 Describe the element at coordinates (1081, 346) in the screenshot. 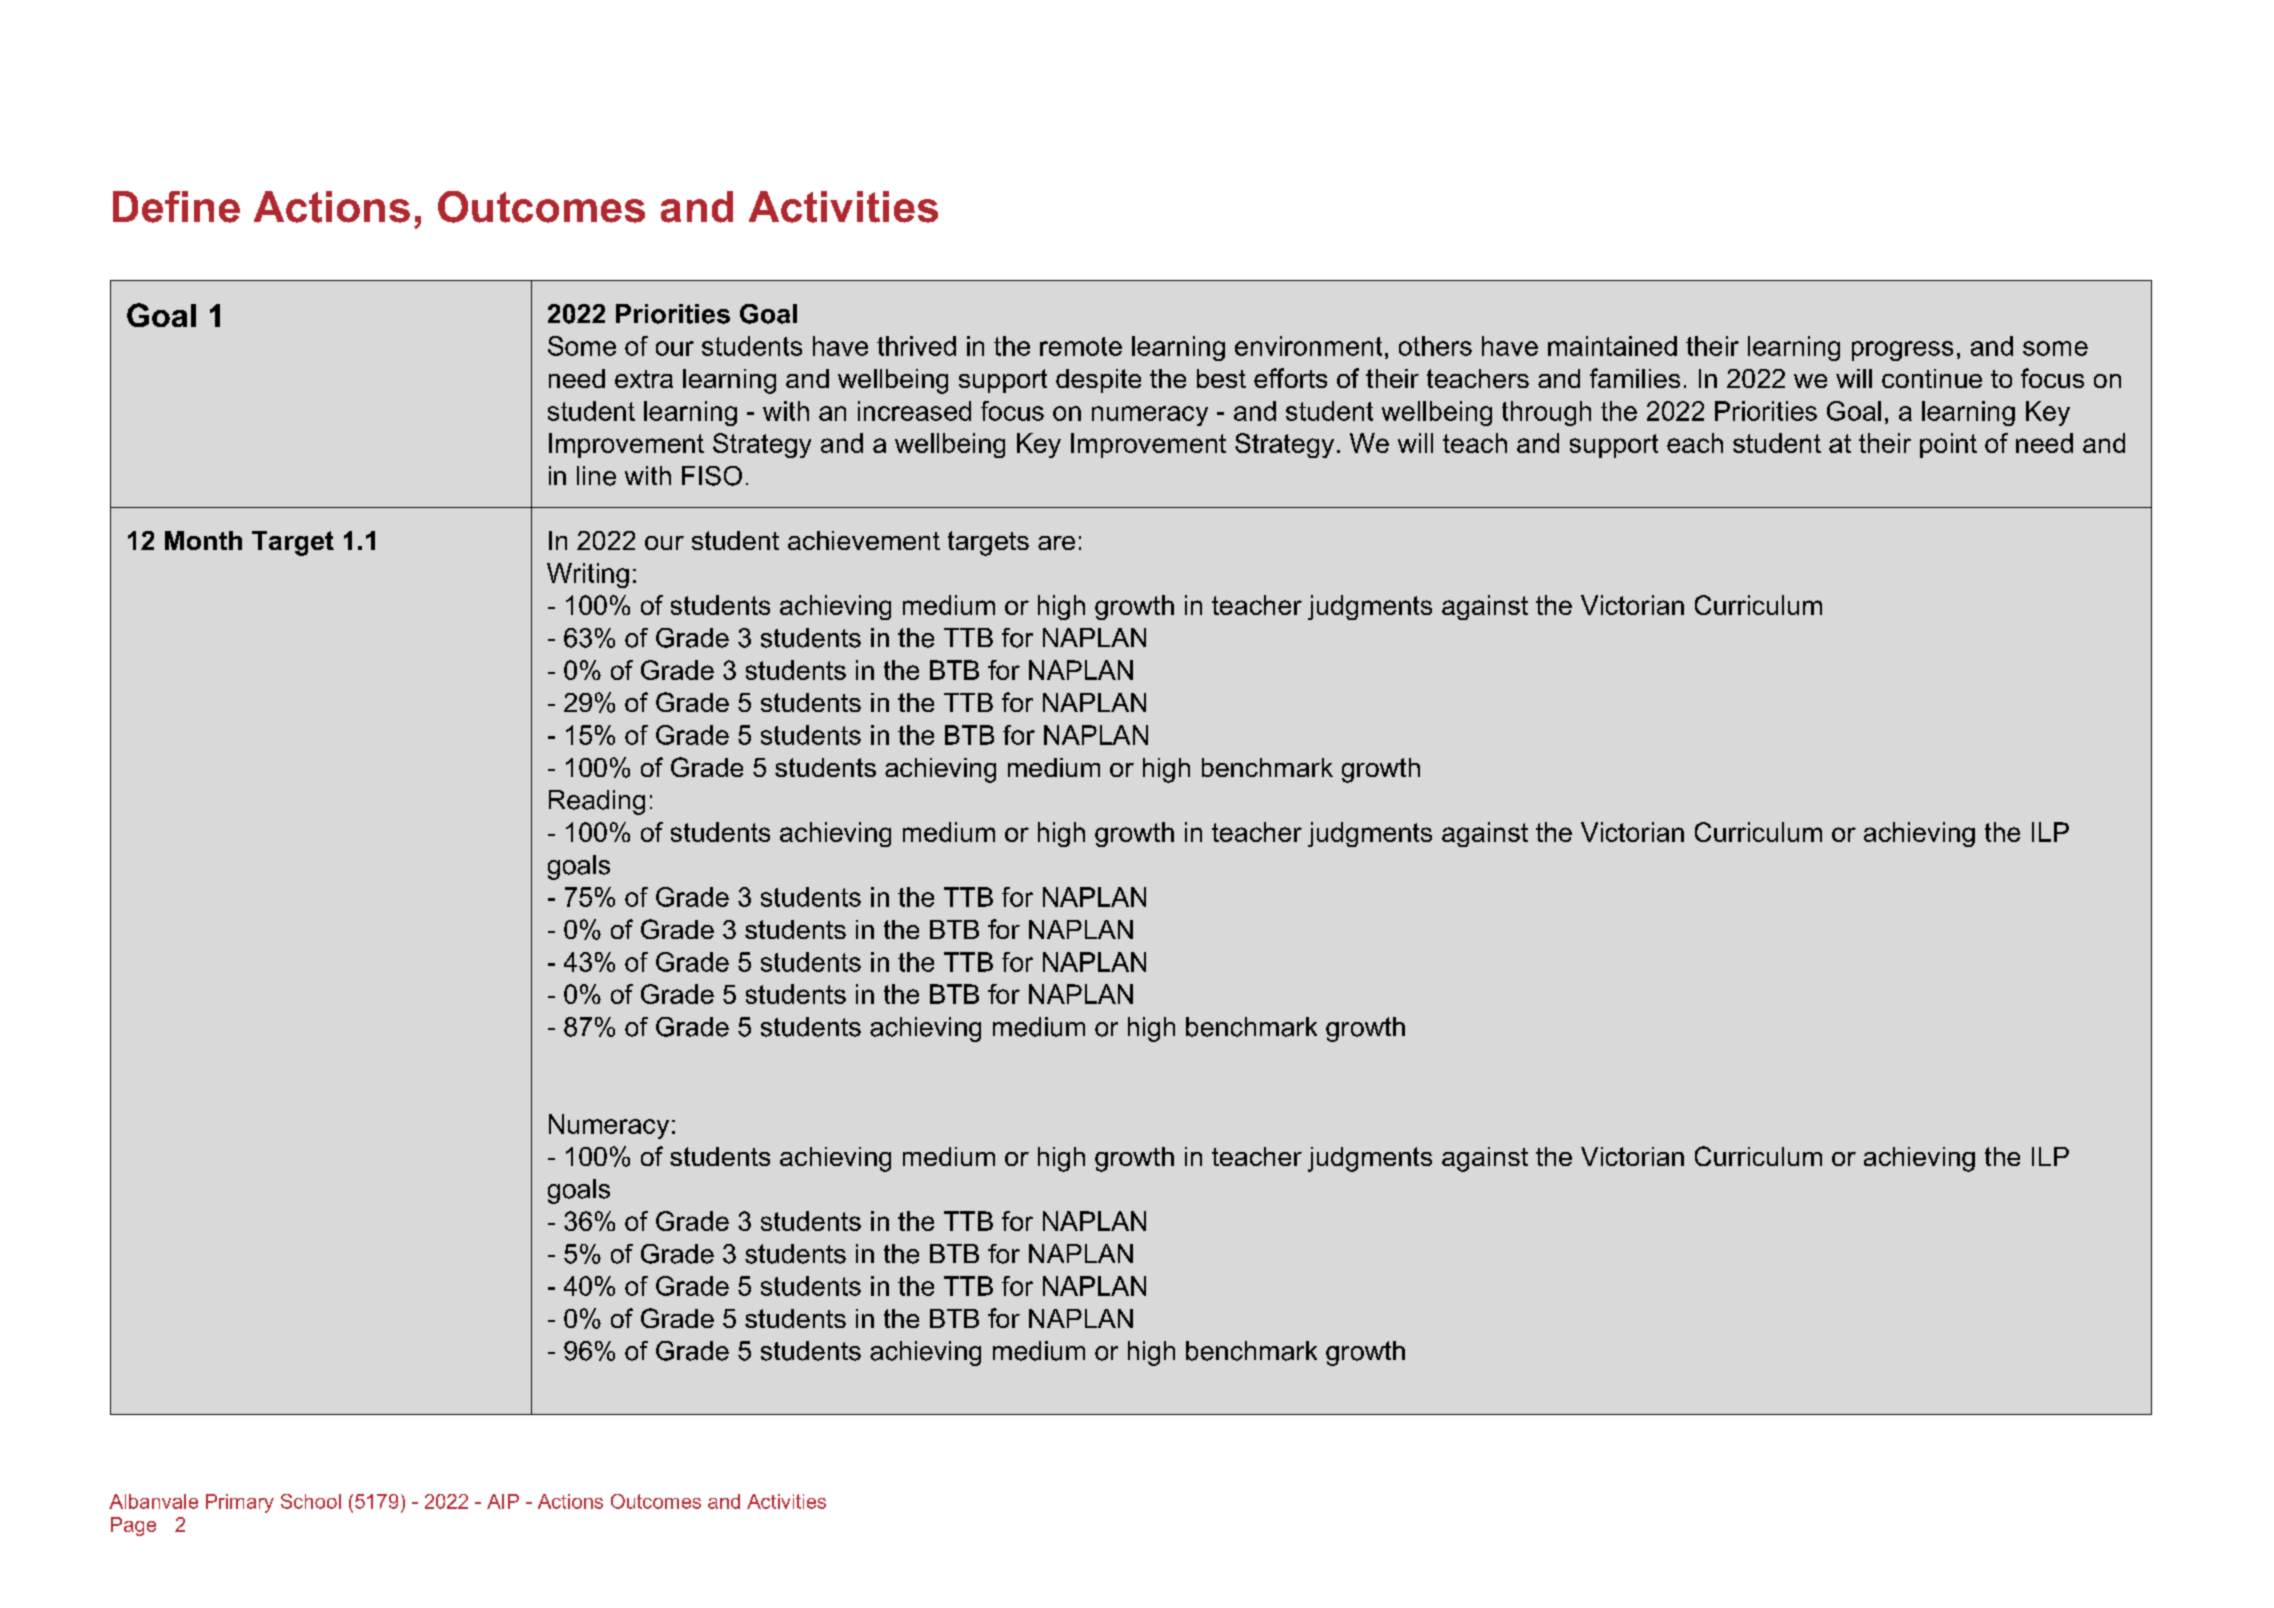

I see `remote` at that location.
